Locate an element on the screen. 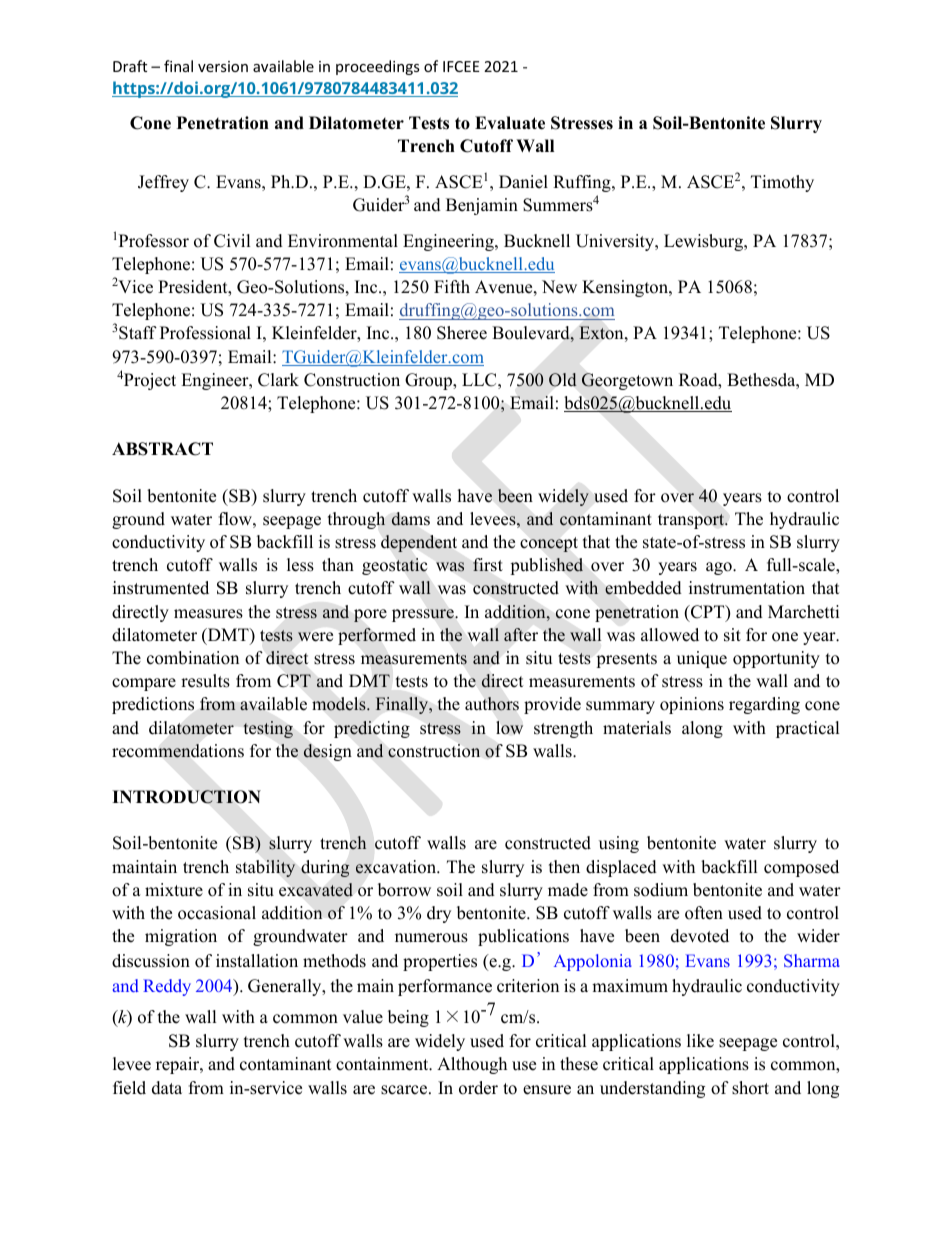  version is located at coordinates (223, 66).
